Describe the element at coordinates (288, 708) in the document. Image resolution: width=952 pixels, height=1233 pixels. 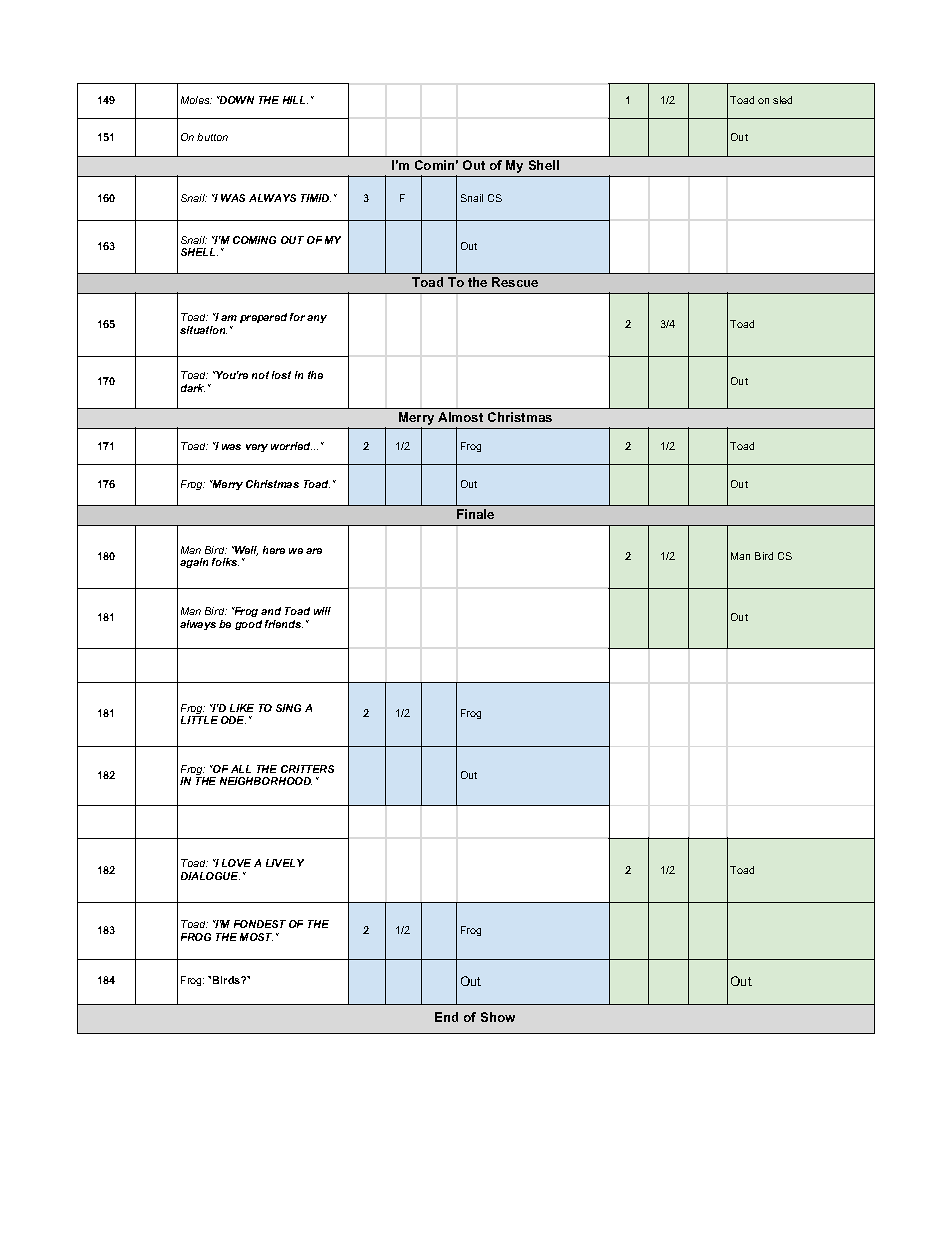
I see `SING` at that location.
